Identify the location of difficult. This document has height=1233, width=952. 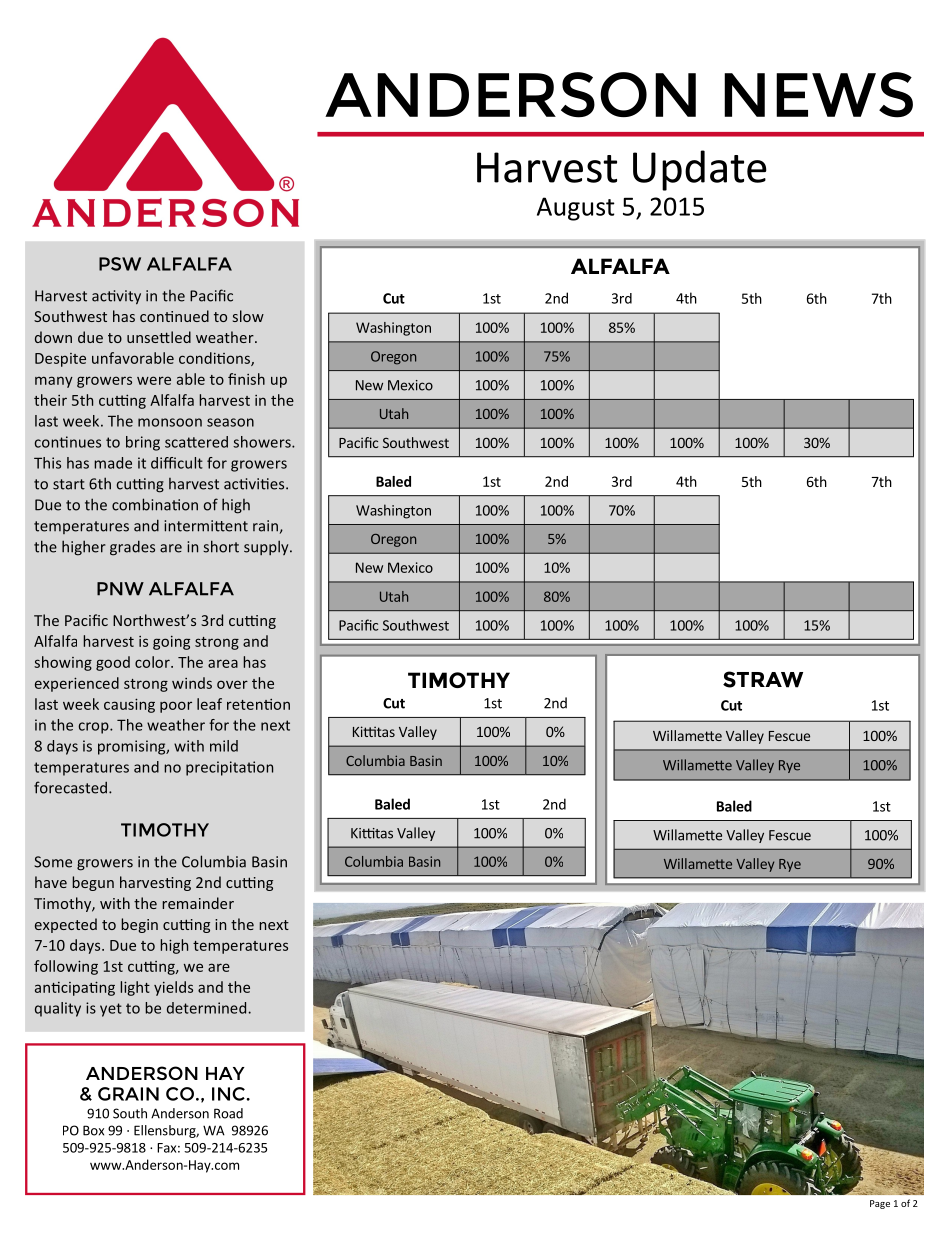
(177, 463).
